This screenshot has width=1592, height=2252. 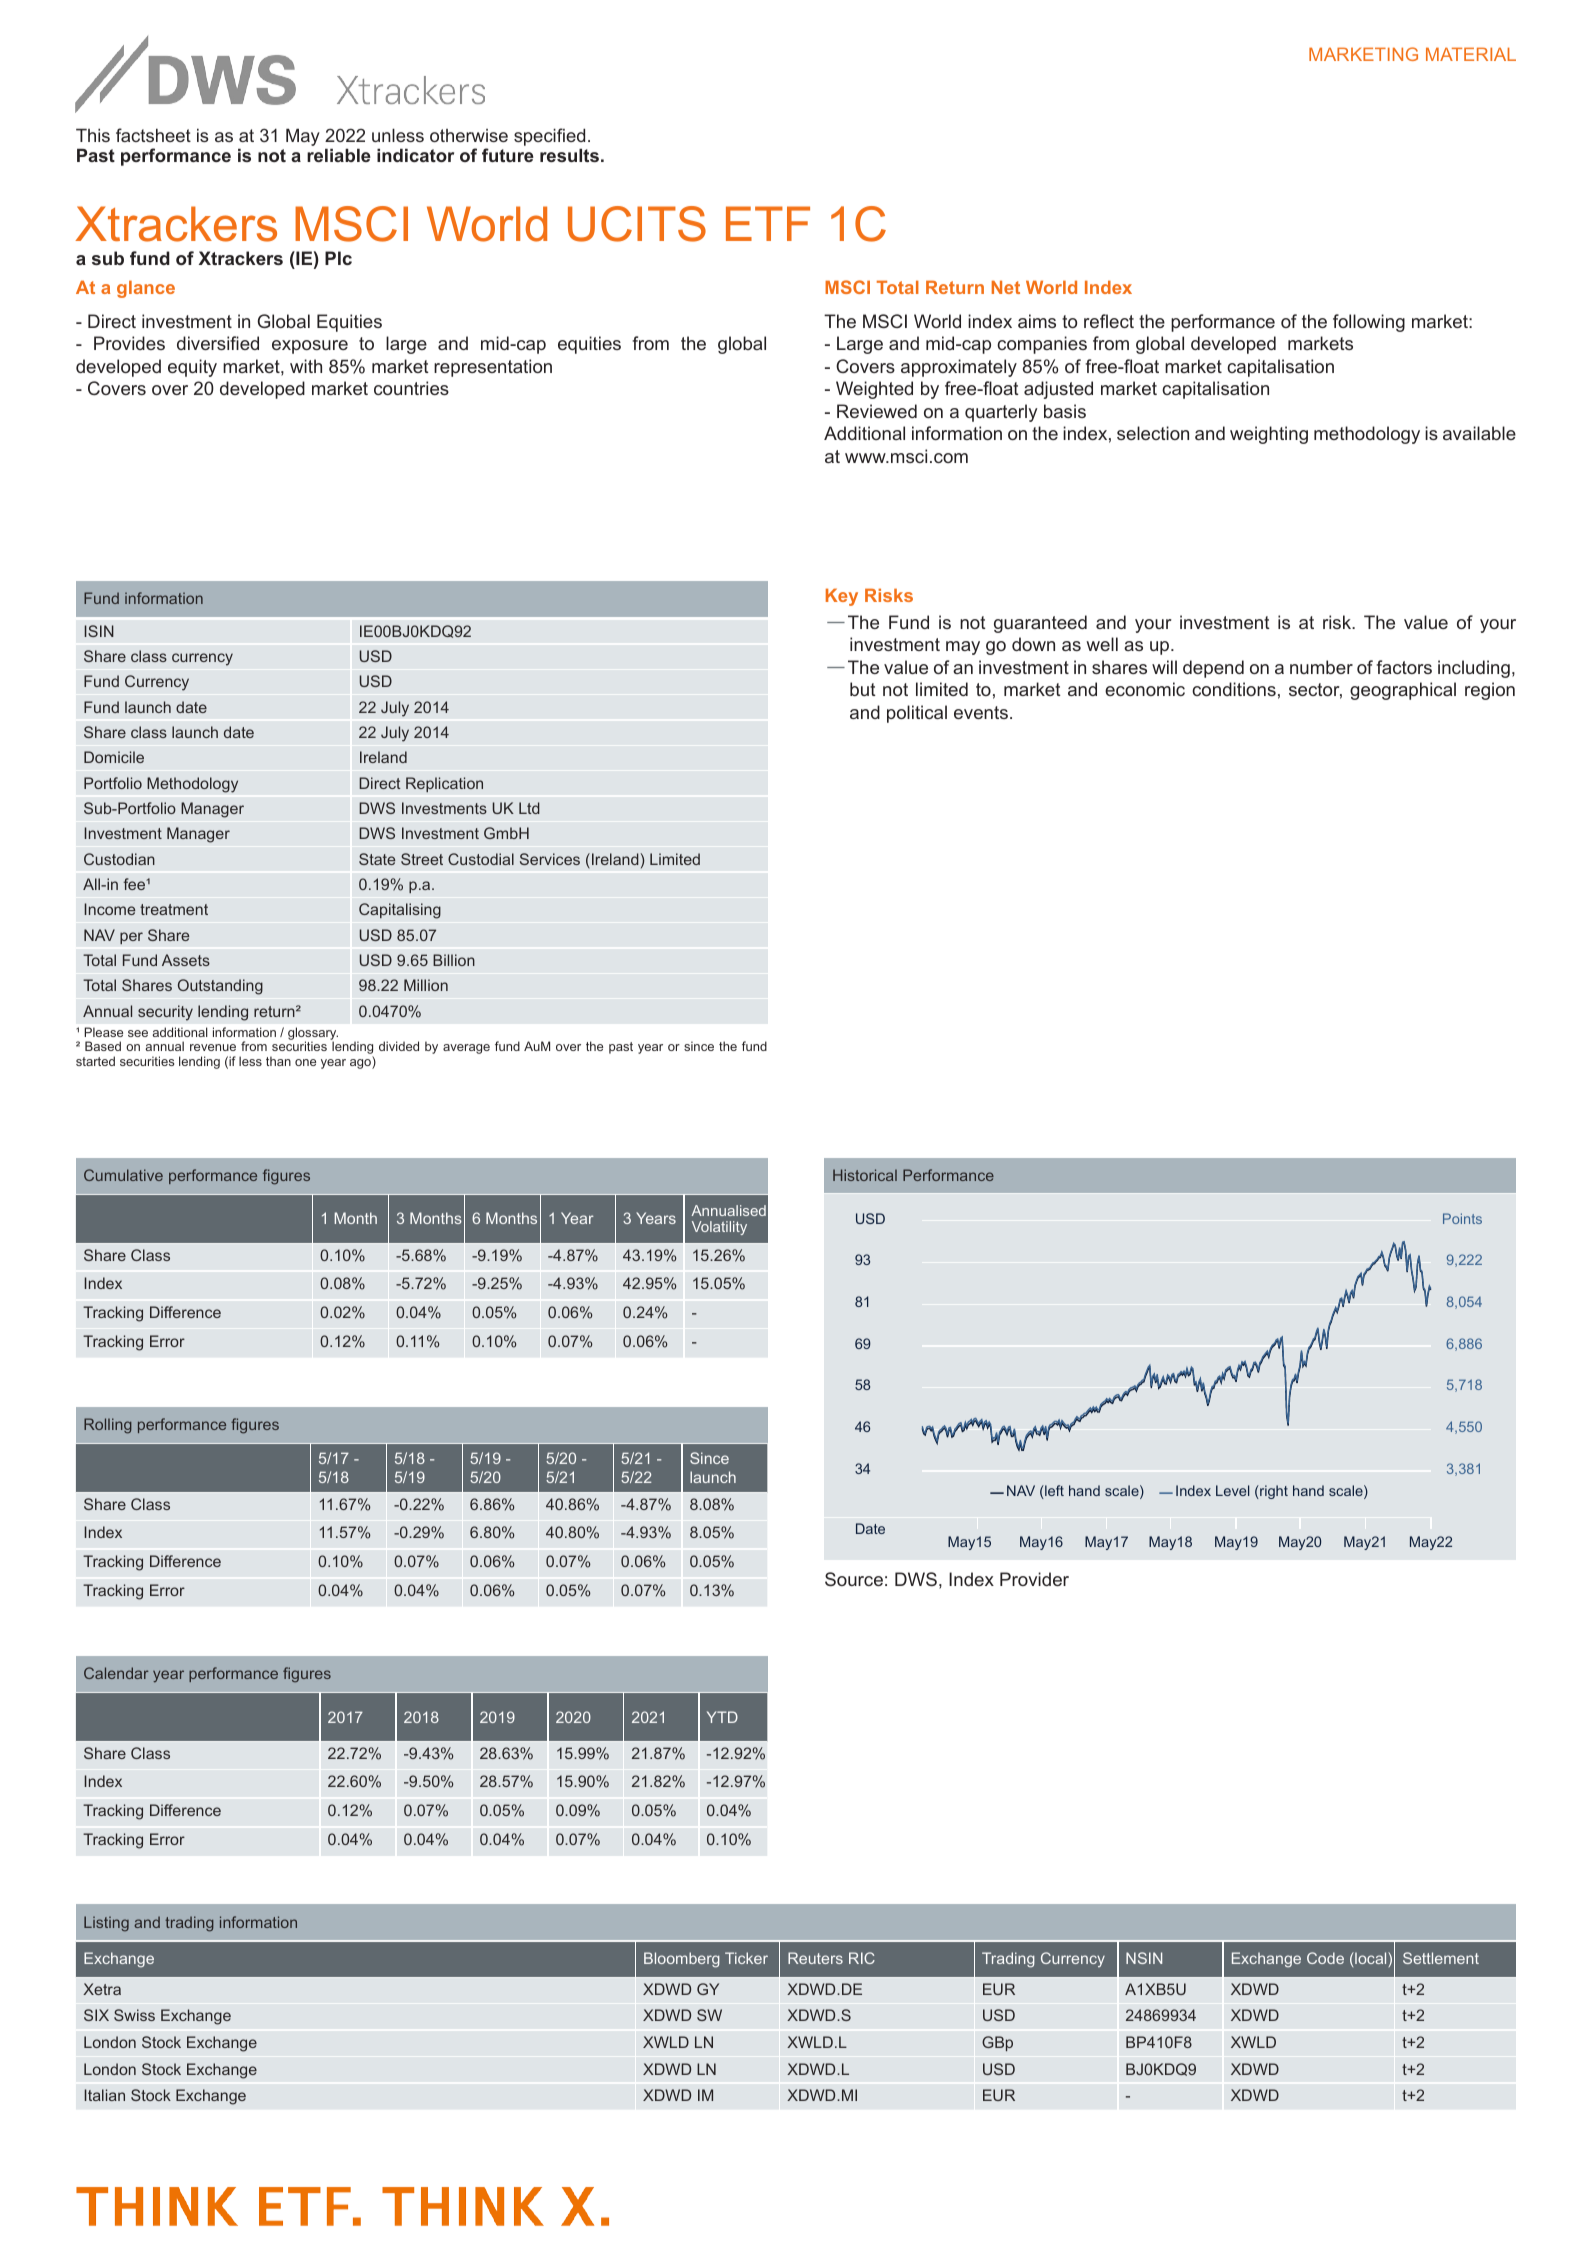 What do you see at coordinates (1462, 1218) in the screenshot?
I see `Points` at bounding box center [1462, 1218].
